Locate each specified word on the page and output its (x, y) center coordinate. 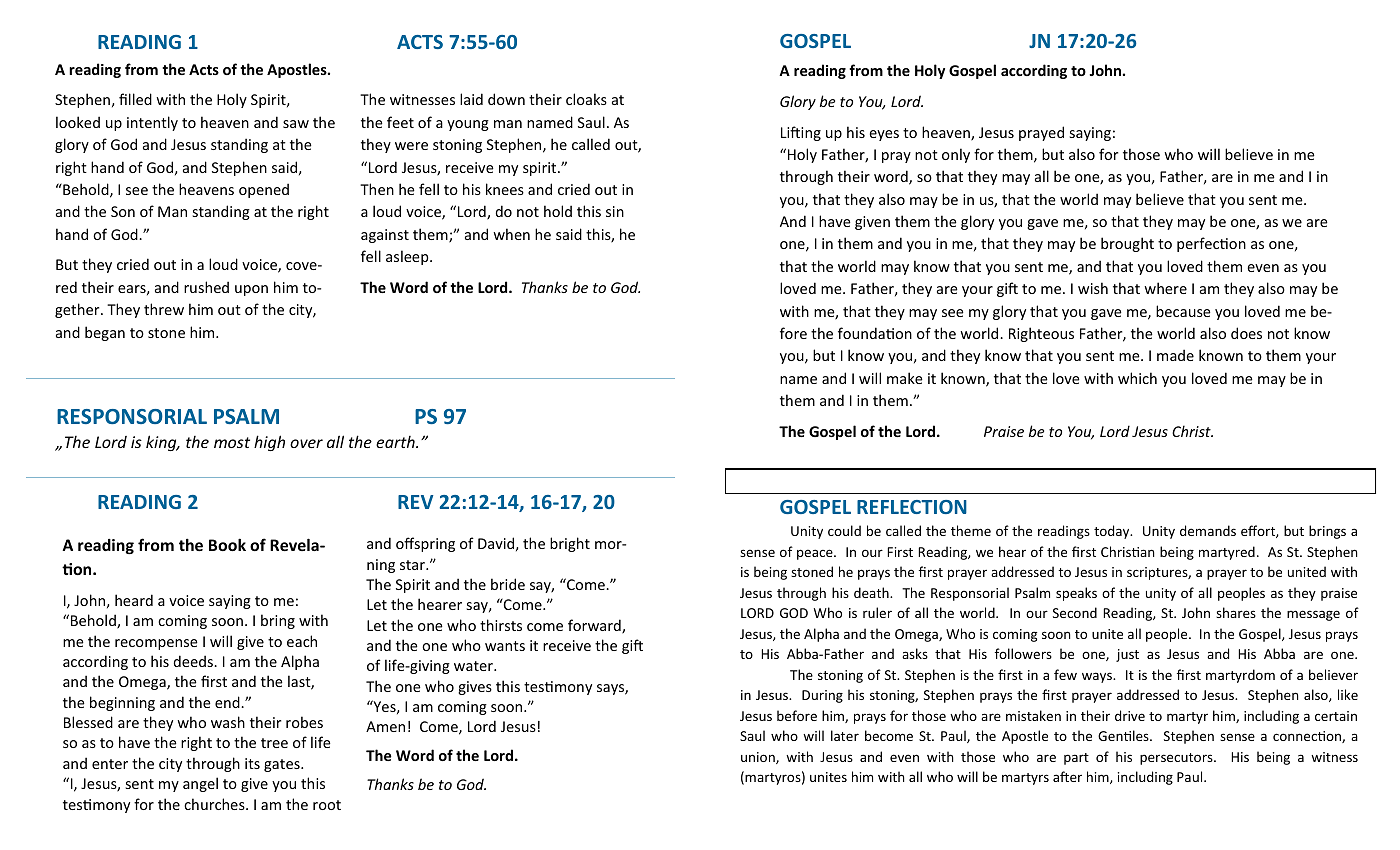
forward (595, 626)
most (232, 442)
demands (1208, 530)
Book (227, 544)
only (956, 155)
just (1127, 655)
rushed (206, 287)
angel (200, 784)
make (905, 378)
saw (296, 124)
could (844, 530)
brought (1127, 244)
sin (615, 211)
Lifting (801, 133)
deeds (195, 661)
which (1137, 378)
